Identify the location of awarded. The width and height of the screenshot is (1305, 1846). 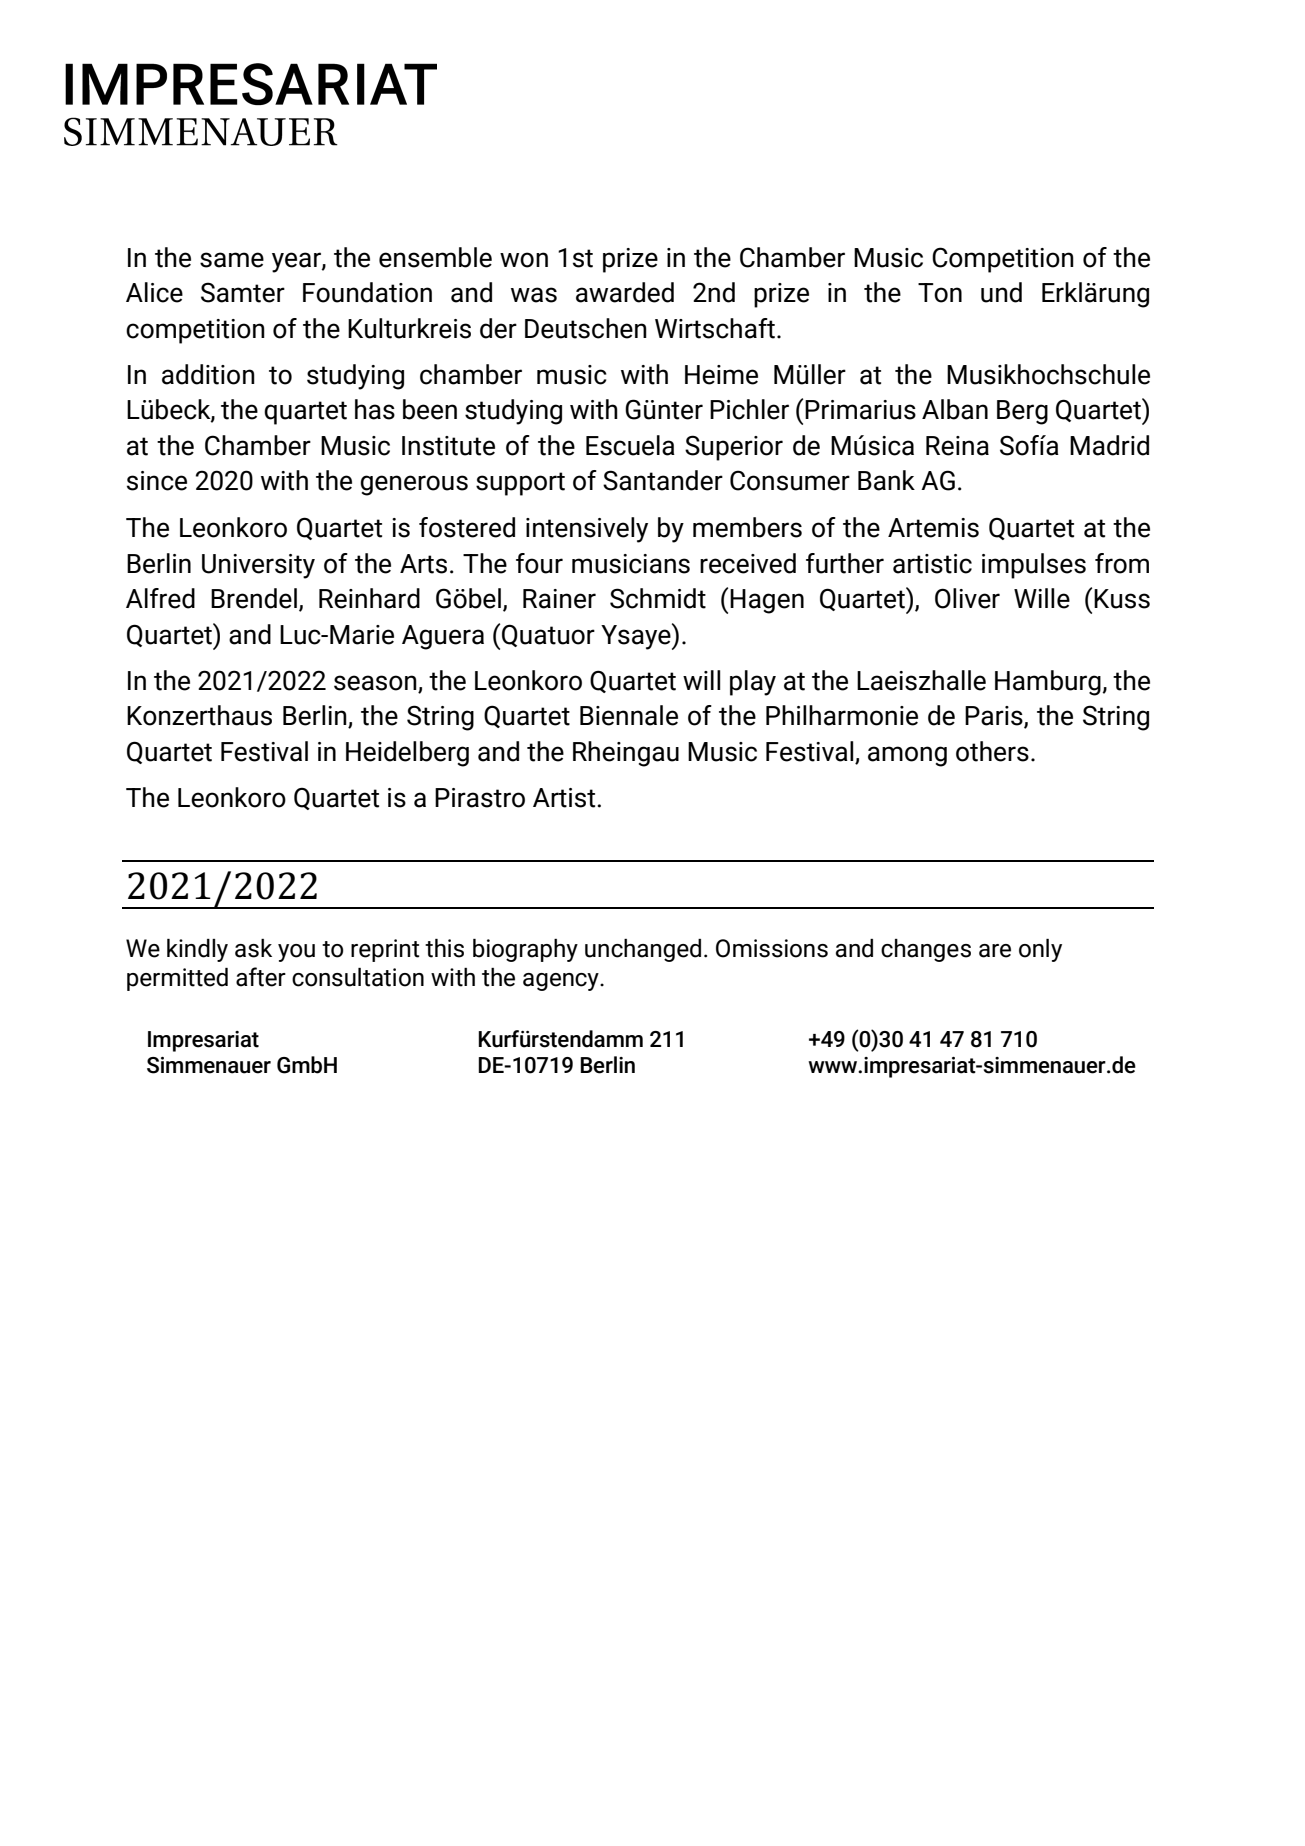
(625, 292).
